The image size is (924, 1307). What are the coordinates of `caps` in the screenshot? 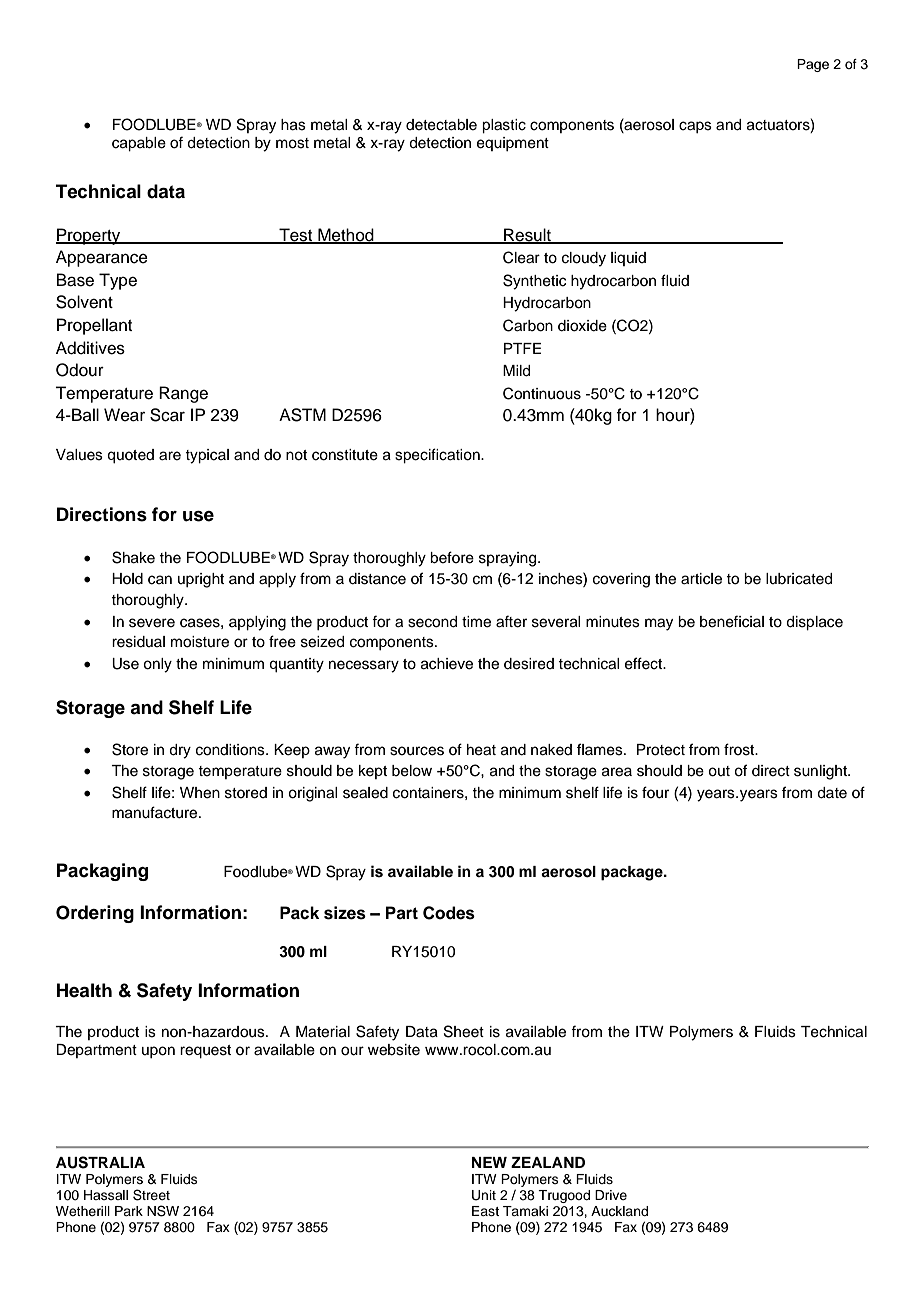 It's located at (695, 127).
